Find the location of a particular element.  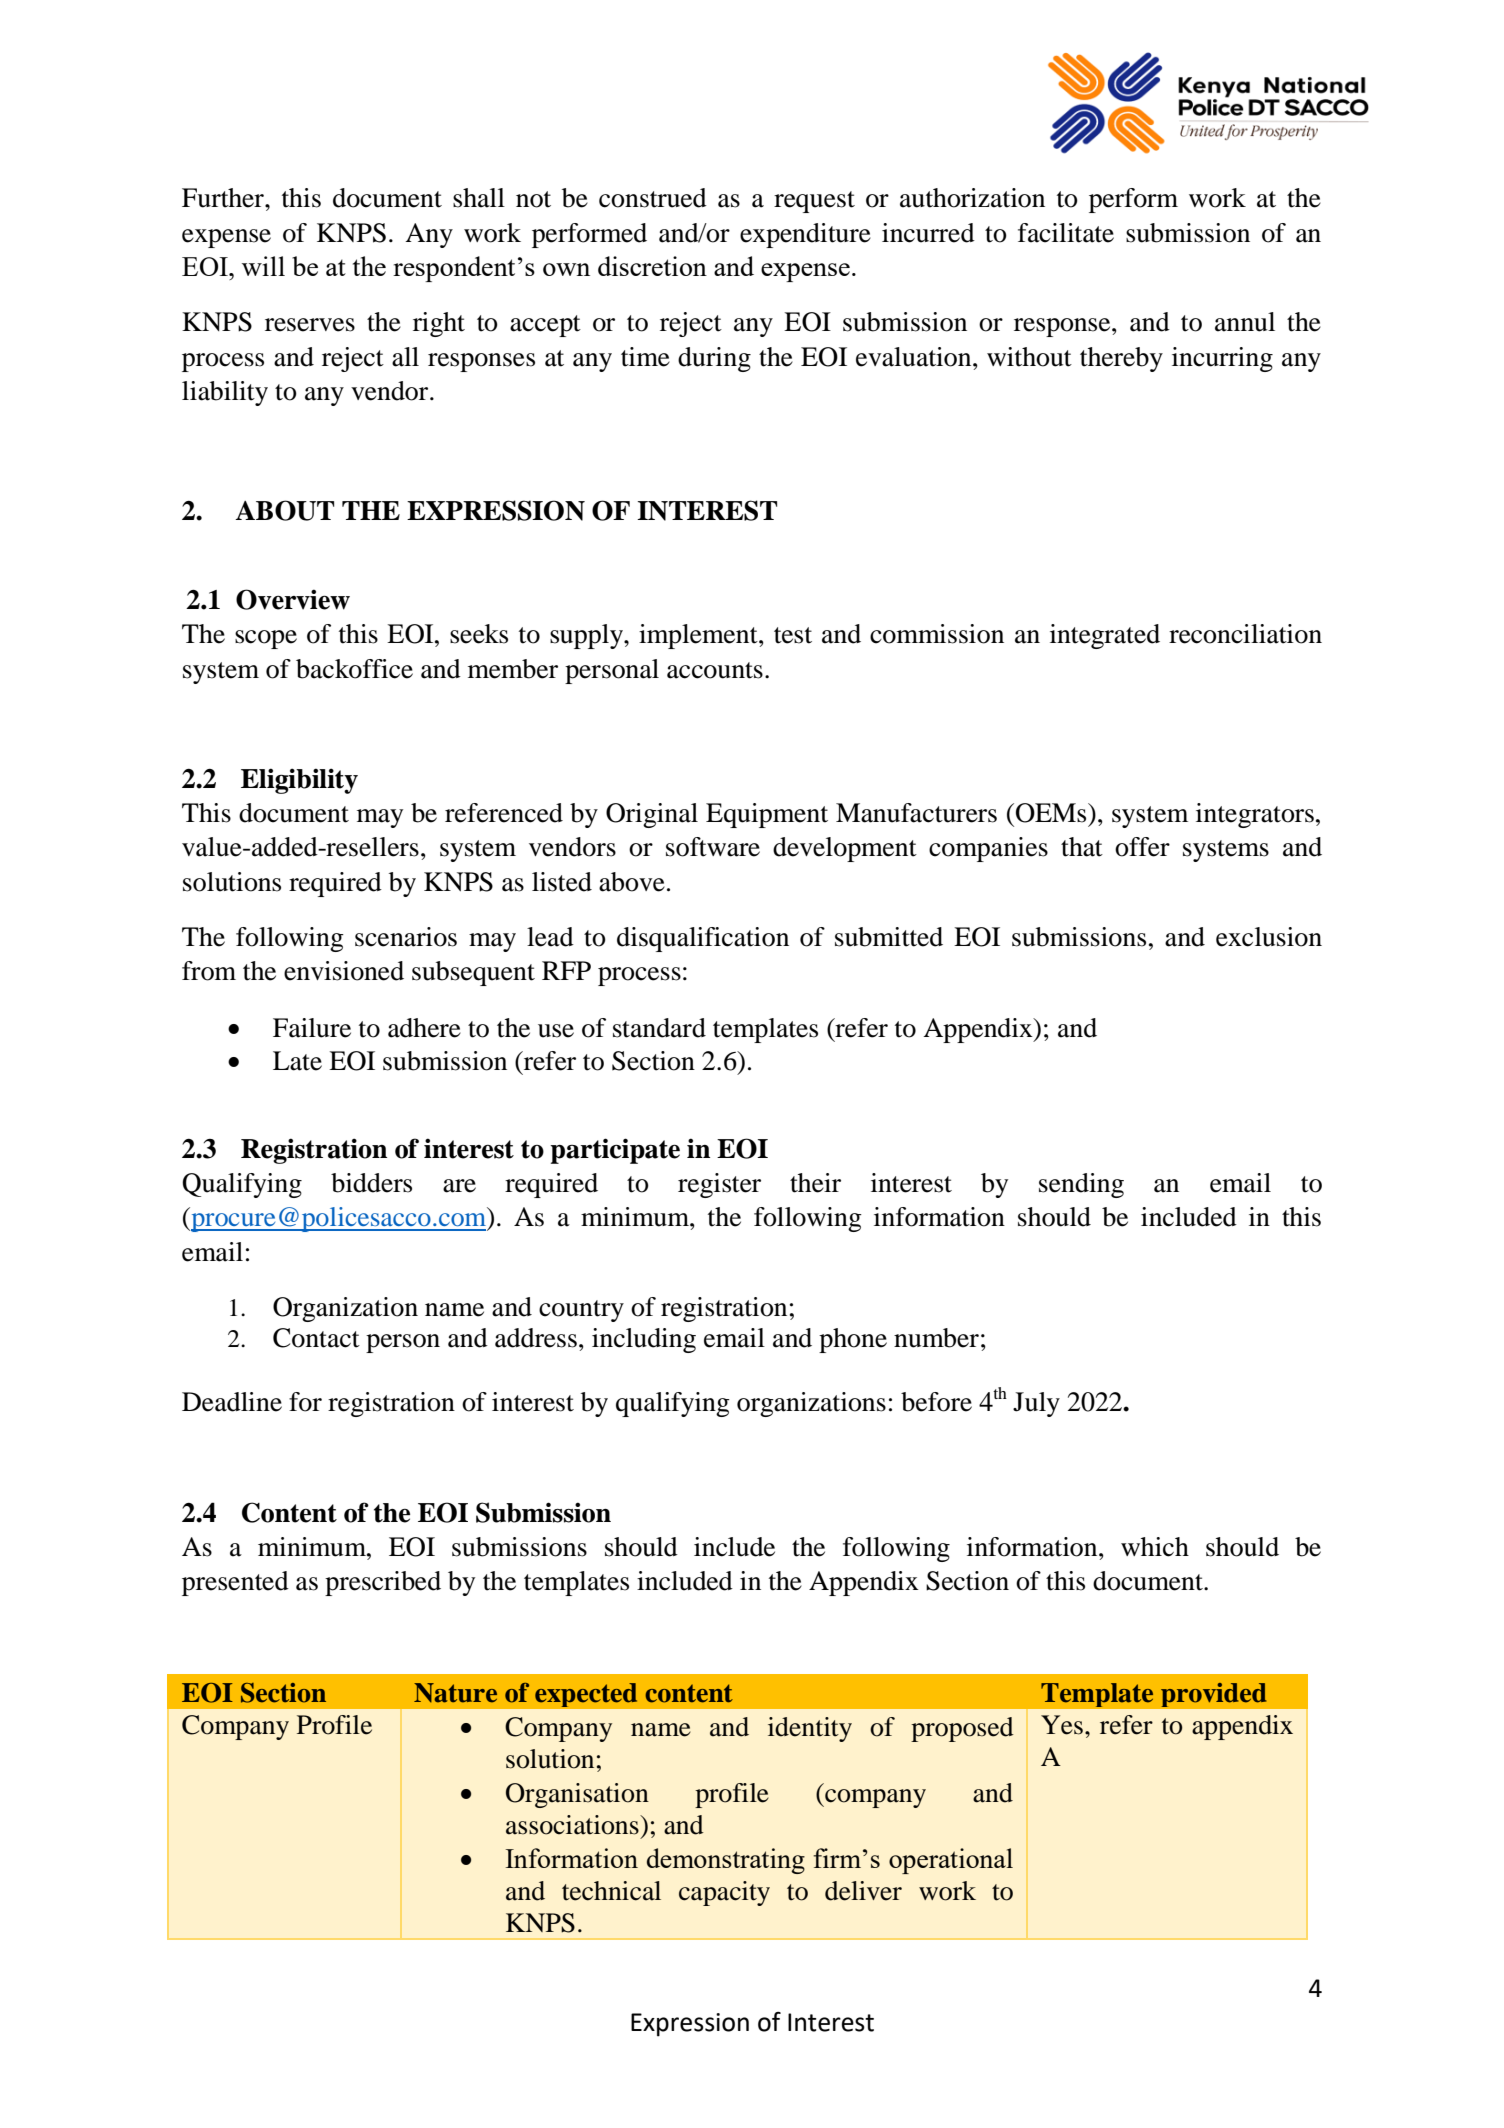

Nature is located at coordinates (455, 1693).
